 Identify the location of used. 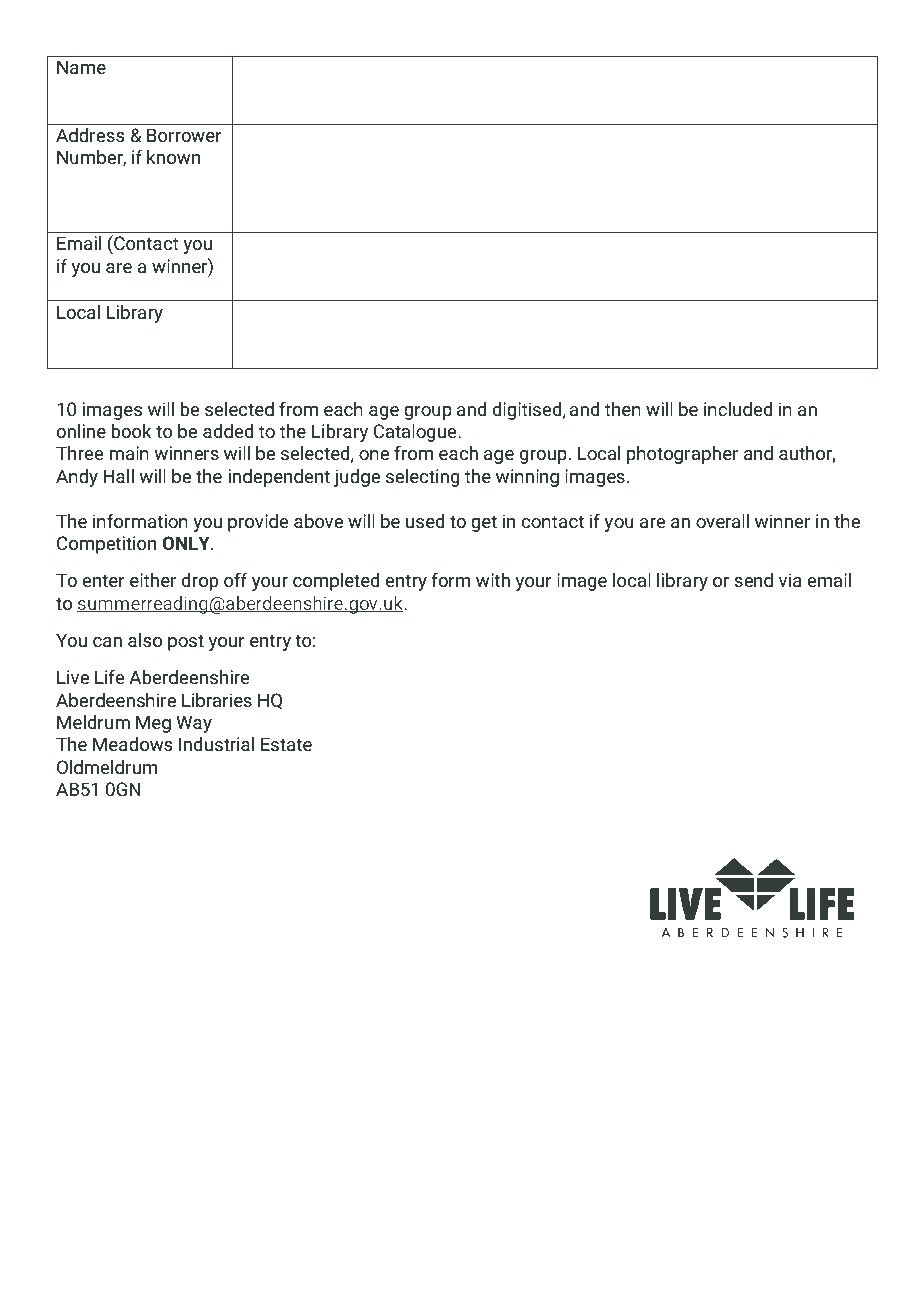
(425, 521).
